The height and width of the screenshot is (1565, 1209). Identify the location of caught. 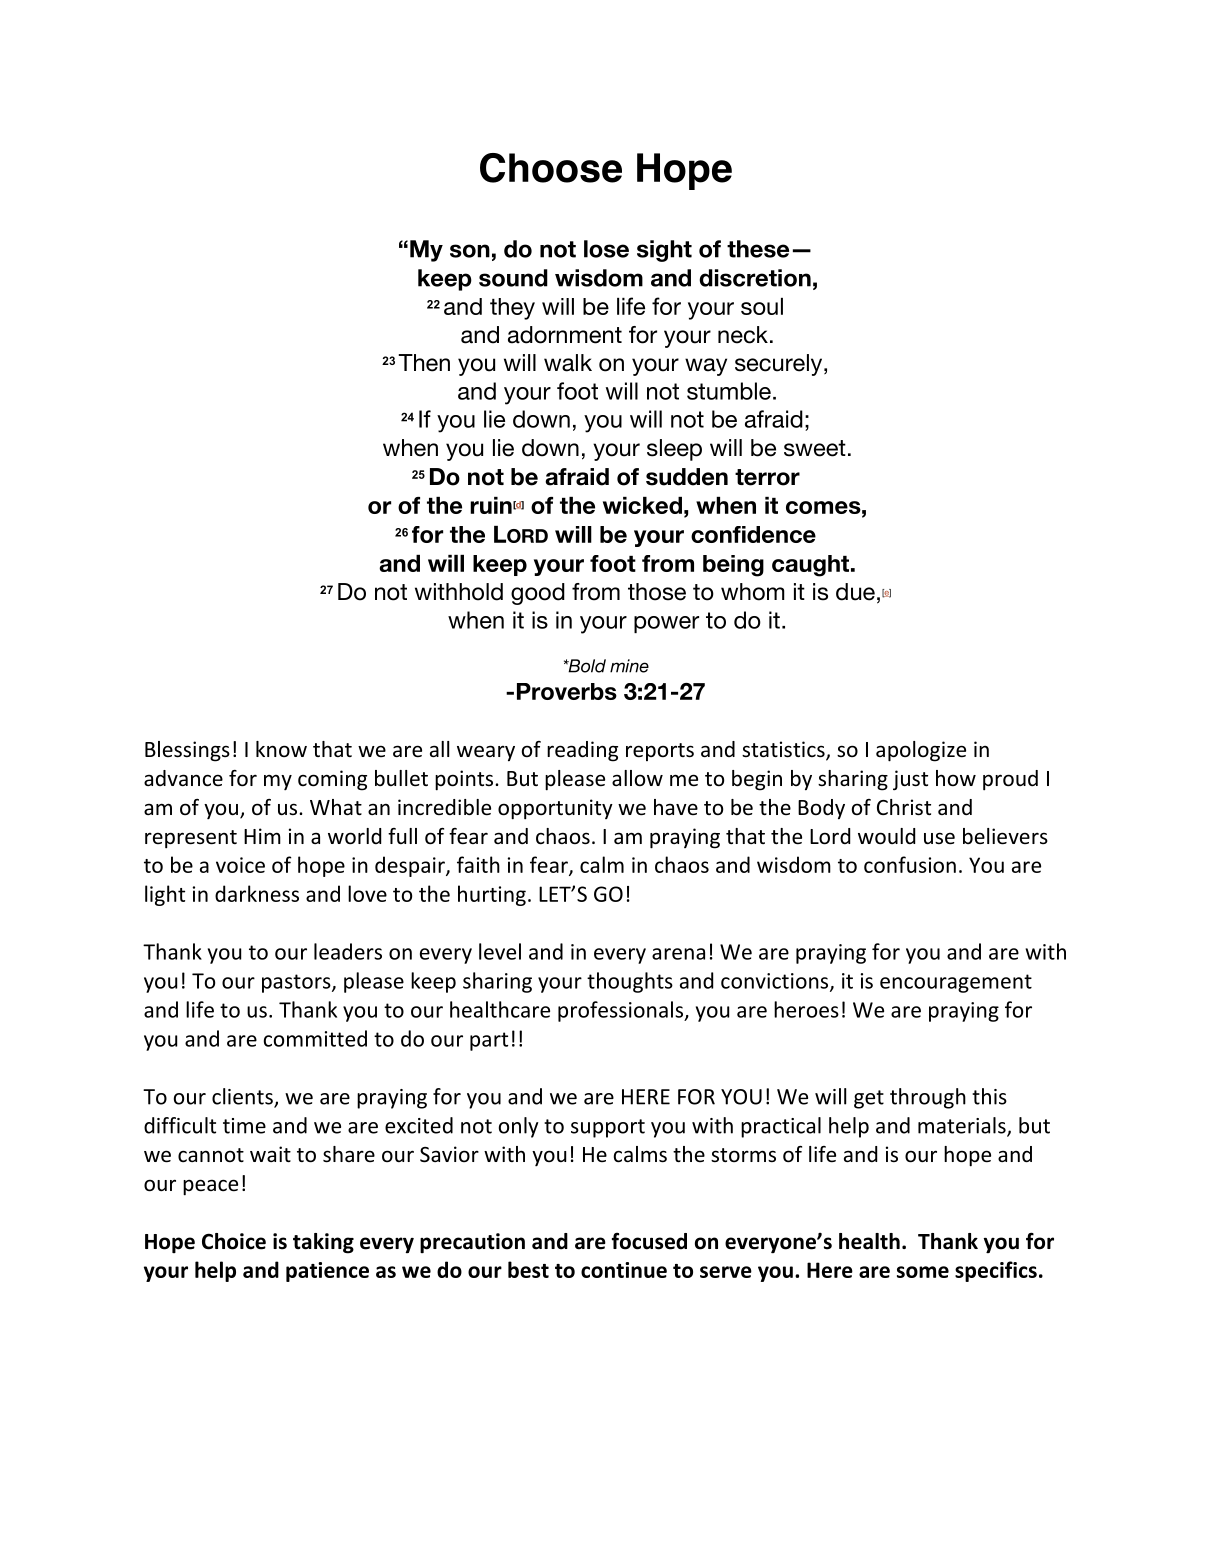
(812, 566).
